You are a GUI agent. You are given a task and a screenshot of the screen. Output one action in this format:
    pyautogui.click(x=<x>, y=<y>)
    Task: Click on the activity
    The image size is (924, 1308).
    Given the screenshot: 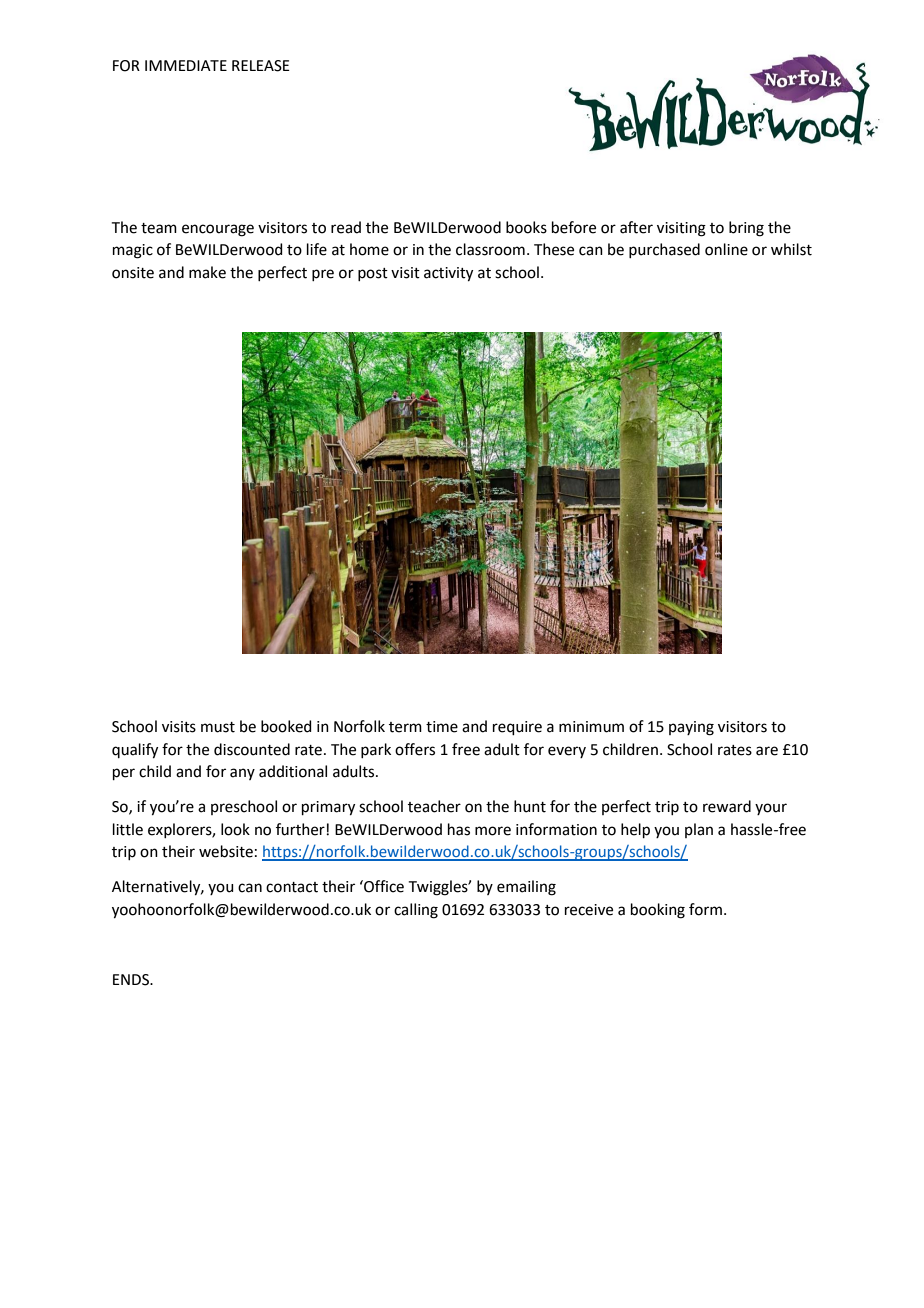 What is the action you would take?
    pyautogui.click(x=448, y=274)
